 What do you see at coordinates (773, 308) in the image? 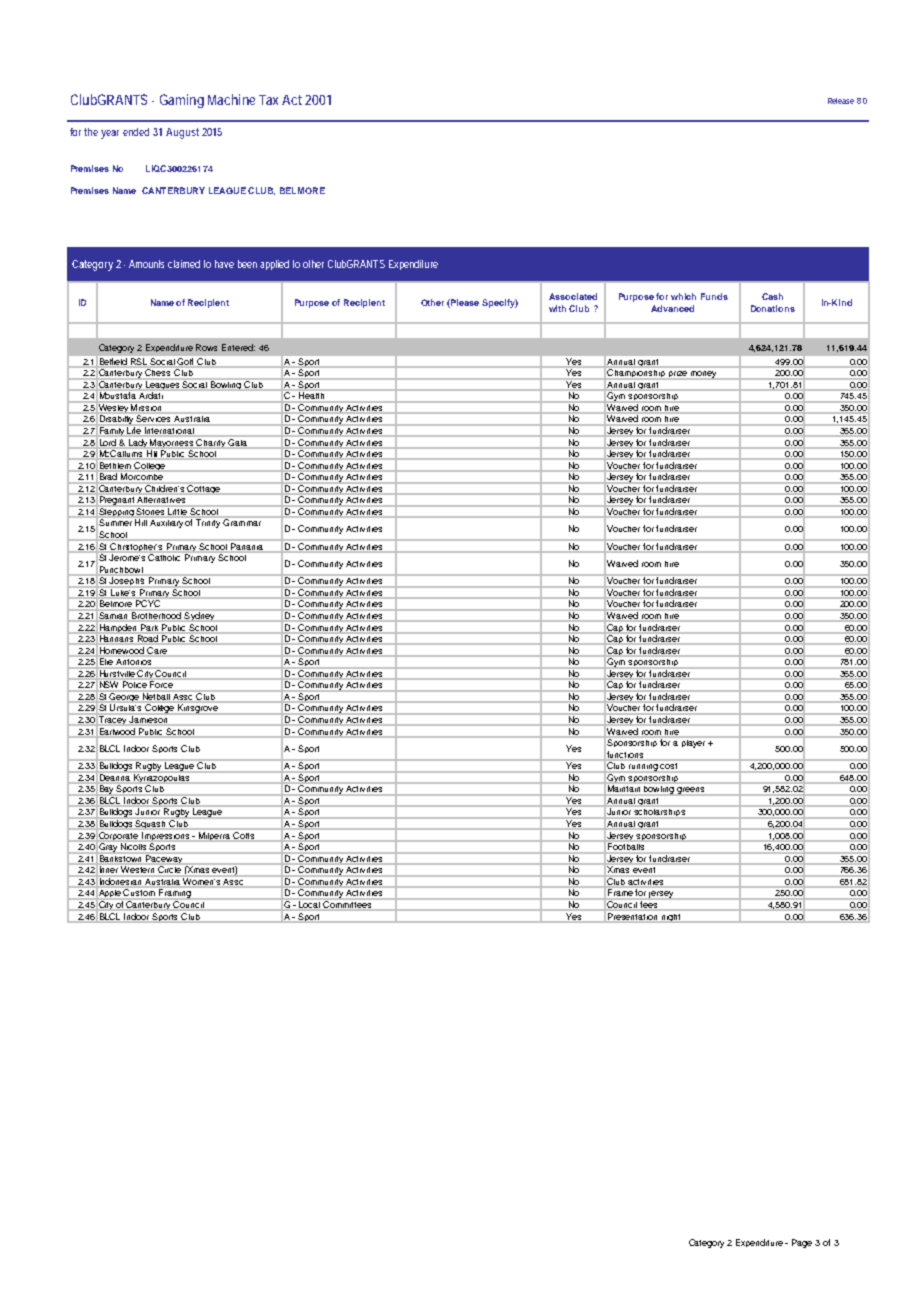
I see `Donations` at bounding box center [773, 308].
